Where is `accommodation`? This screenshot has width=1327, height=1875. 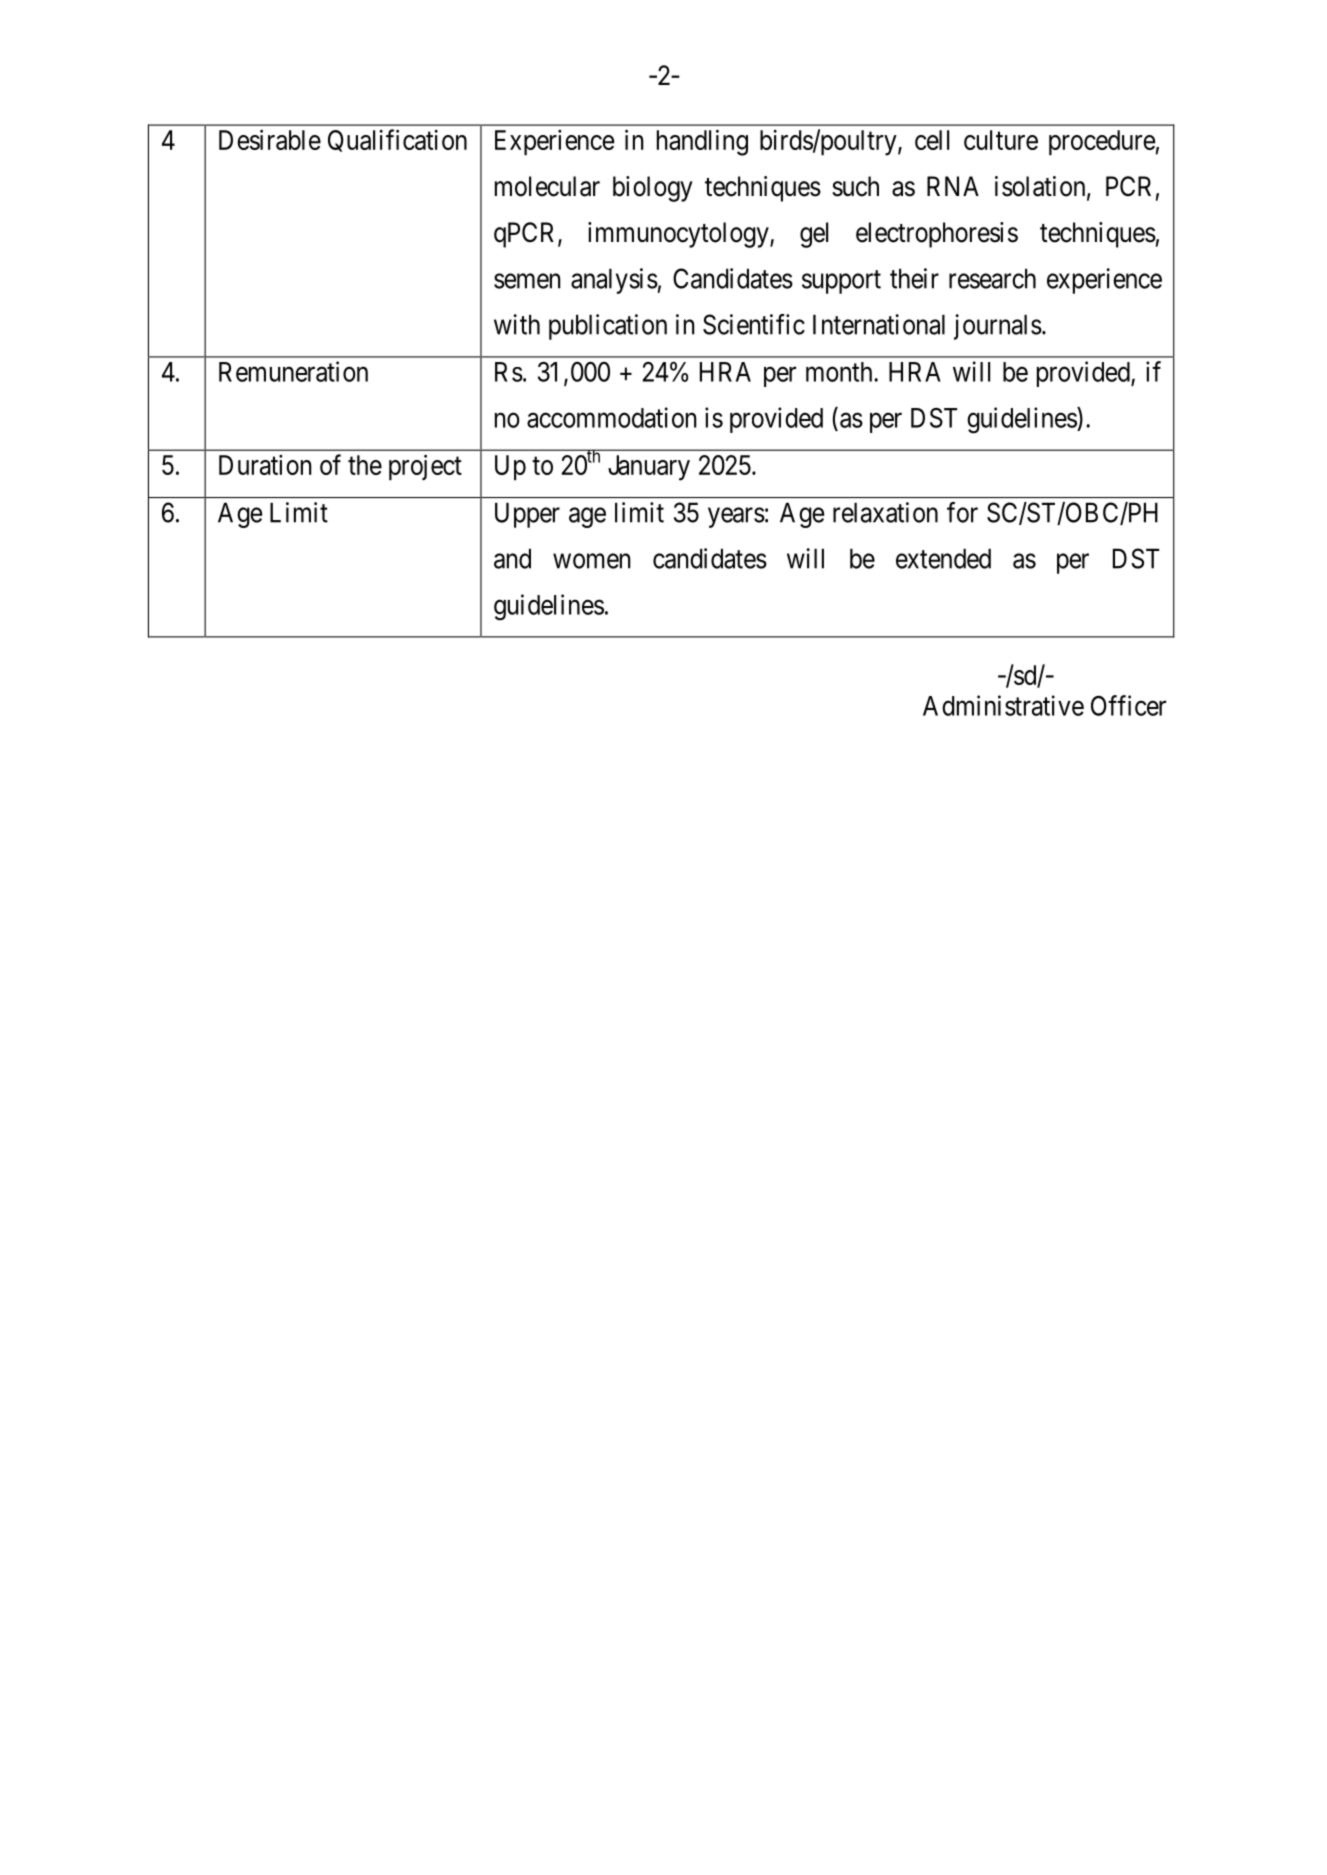 accommodation is located at coordinates (612, 417).
